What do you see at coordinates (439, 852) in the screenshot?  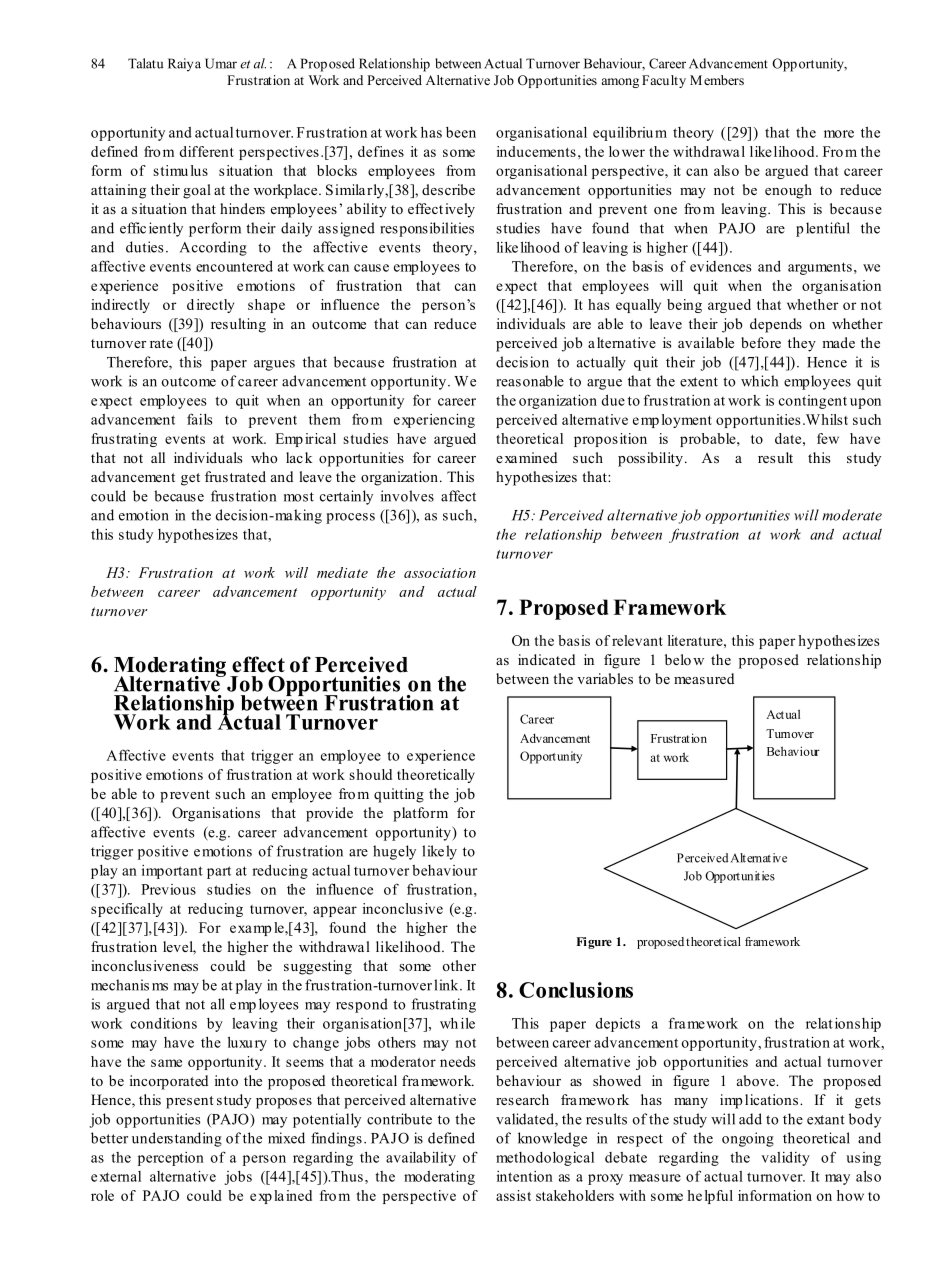 I see `likely` at bounding box center [439, 852].
